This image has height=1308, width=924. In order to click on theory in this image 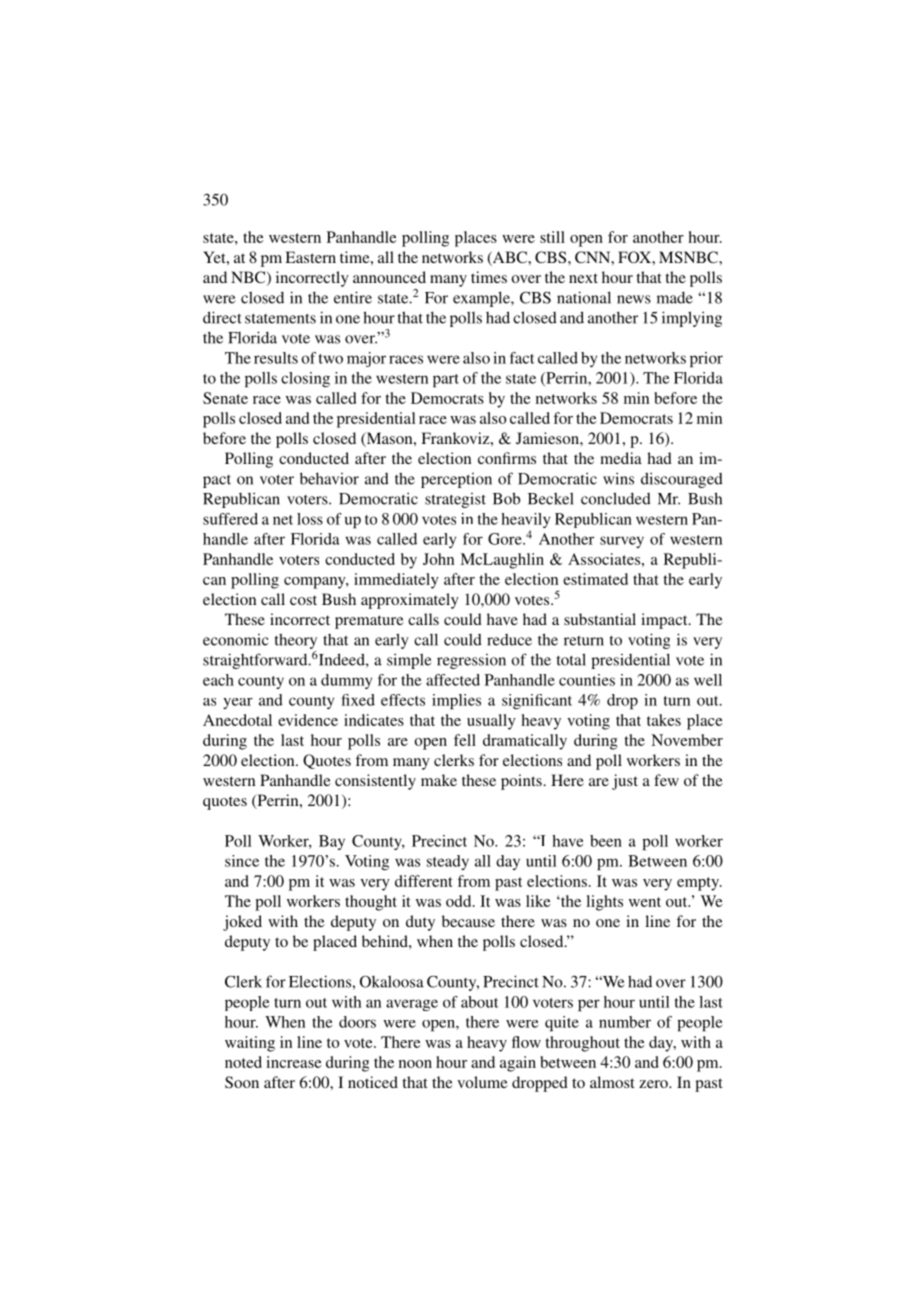, I will do `click(296, 641)`.
